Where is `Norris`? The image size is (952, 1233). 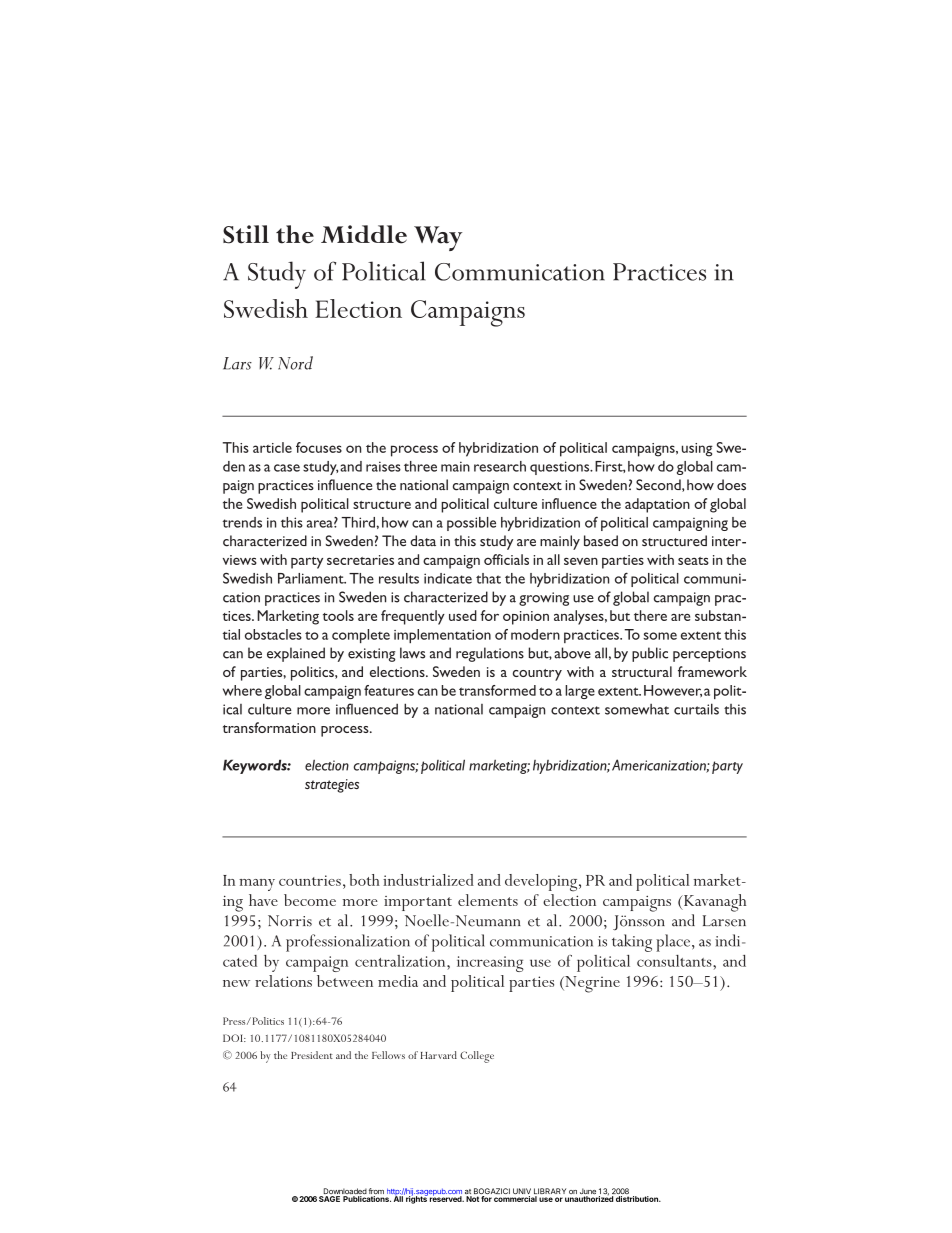 Norris is located at coordinates (290, 921).
